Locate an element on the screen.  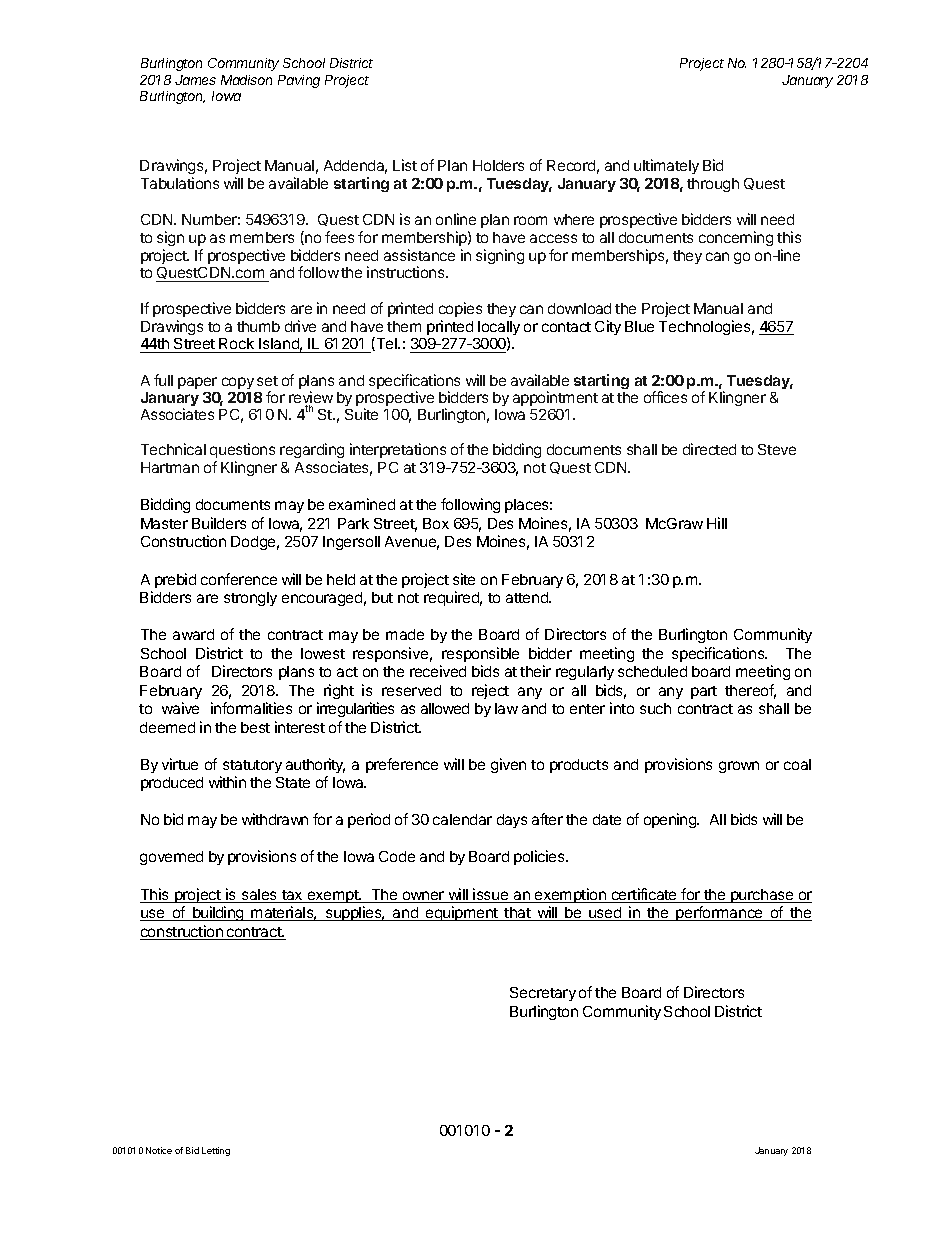
Madison is located at coordinates (246, 80).
